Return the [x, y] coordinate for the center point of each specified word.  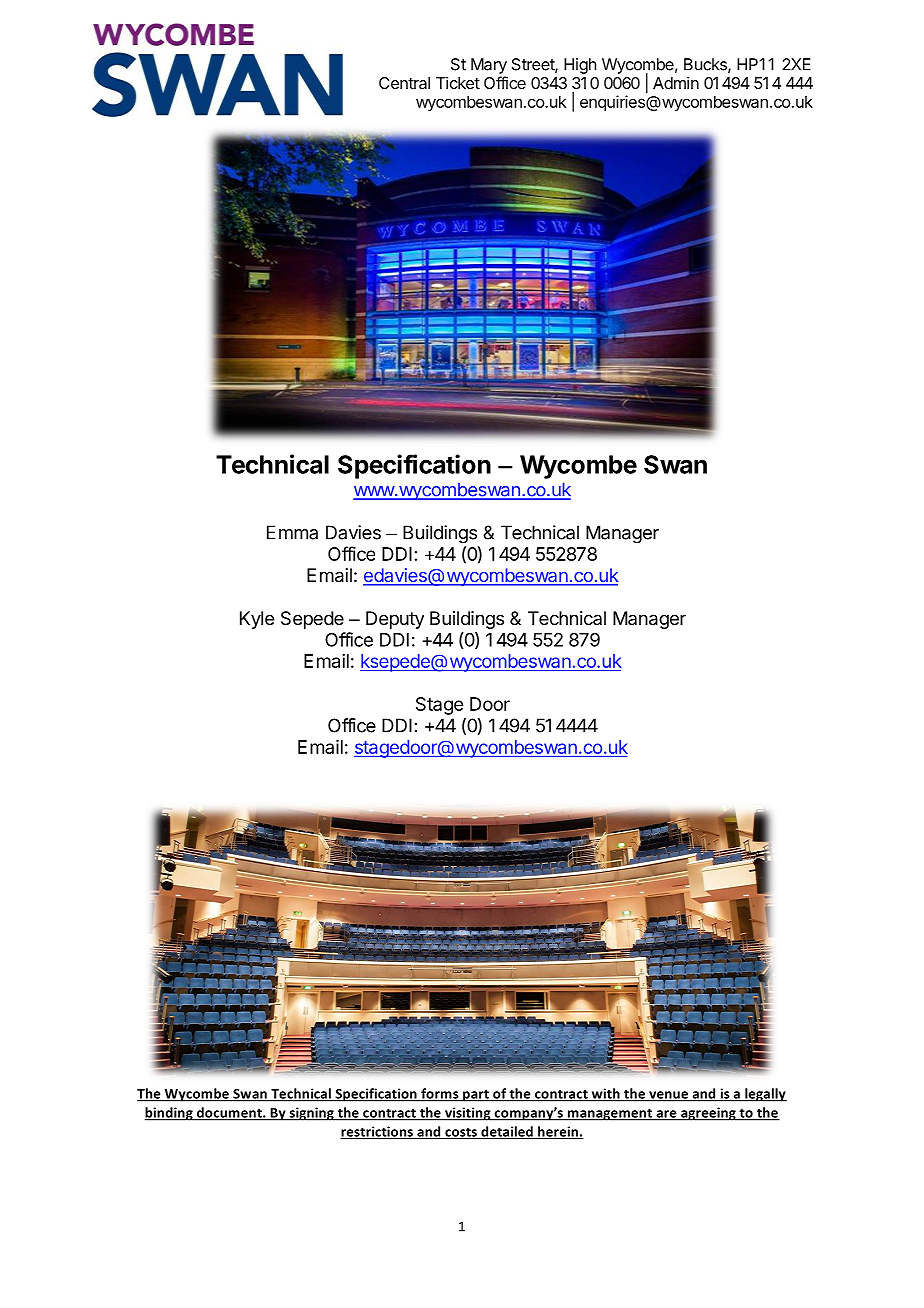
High [580, 66]
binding [170, 1114]
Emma [292, 532]
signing [311, 1114]
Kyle [257, 620]
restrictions [377, 1132]
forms [440, 1094]
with [605, 1094]
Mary [489, 66]
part [476, 1095]
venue [669, 1096]
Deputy [395, 620]
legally [765, 1095]
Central [404, 83]
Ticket [458, 82]
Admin [676, 82]
